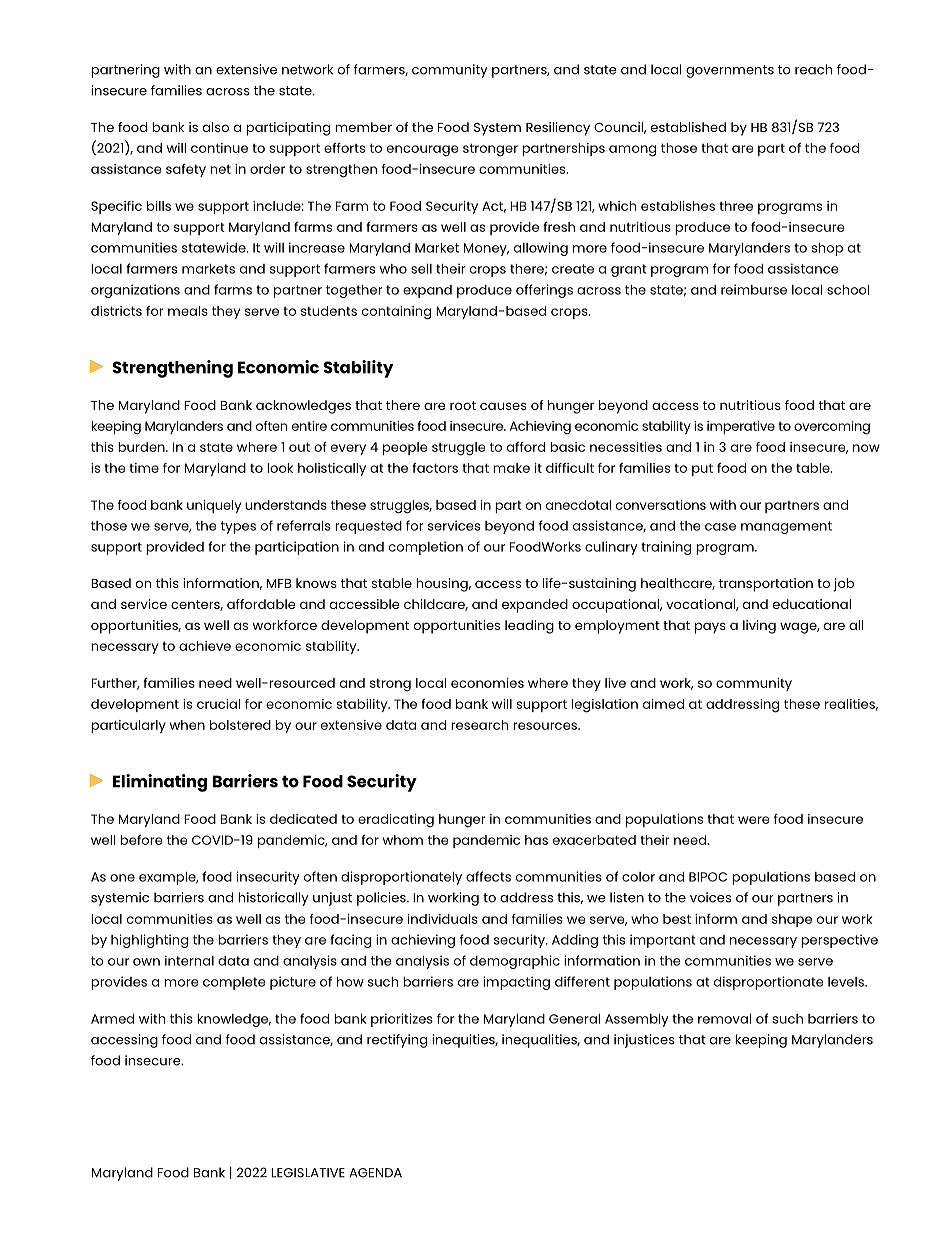  Describe the element at coordinates (142, 447) in the page. I see `burden` at that location.
